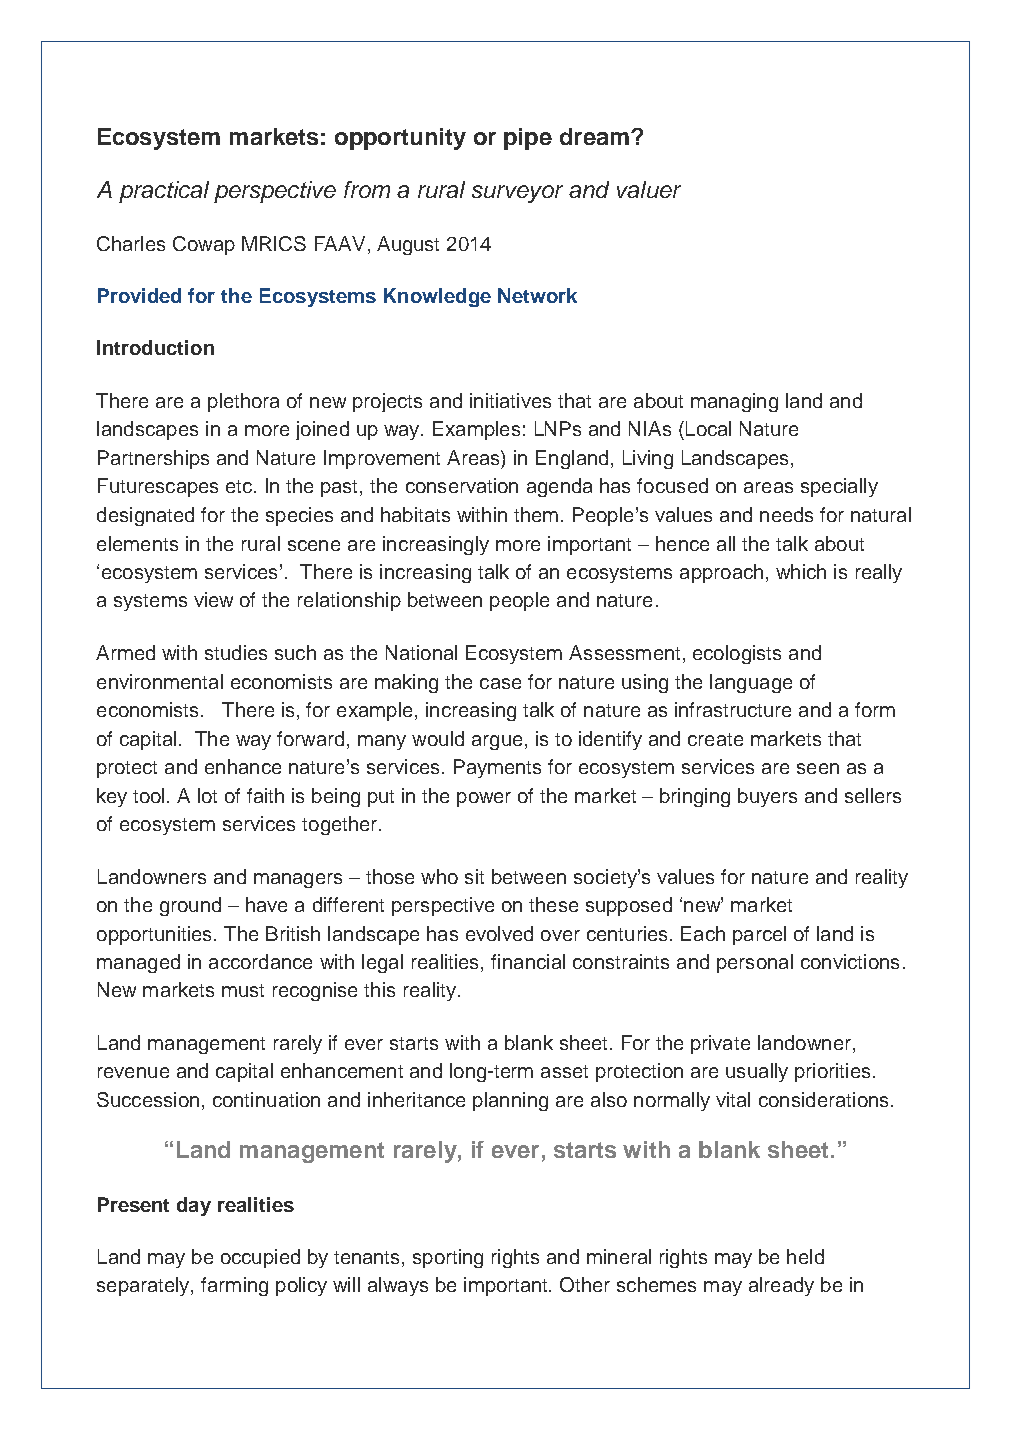 This screenshot has width=1011, height=1430. What do you see at coordinates (517, 194) in the screenshot?
I see `surveyor` at bounding box center [517, 194].
